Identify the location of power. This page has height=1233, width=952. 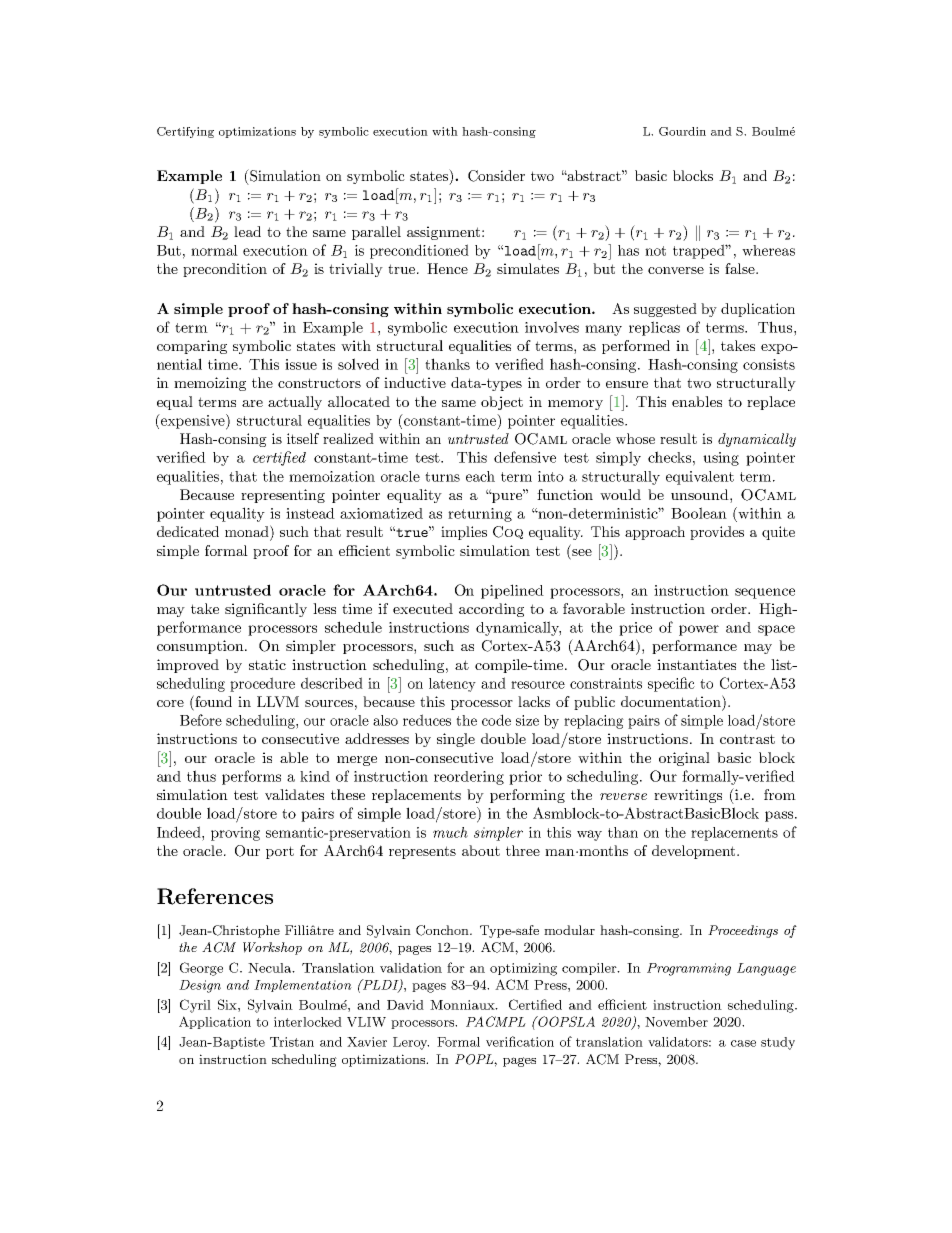
(699, 630).
